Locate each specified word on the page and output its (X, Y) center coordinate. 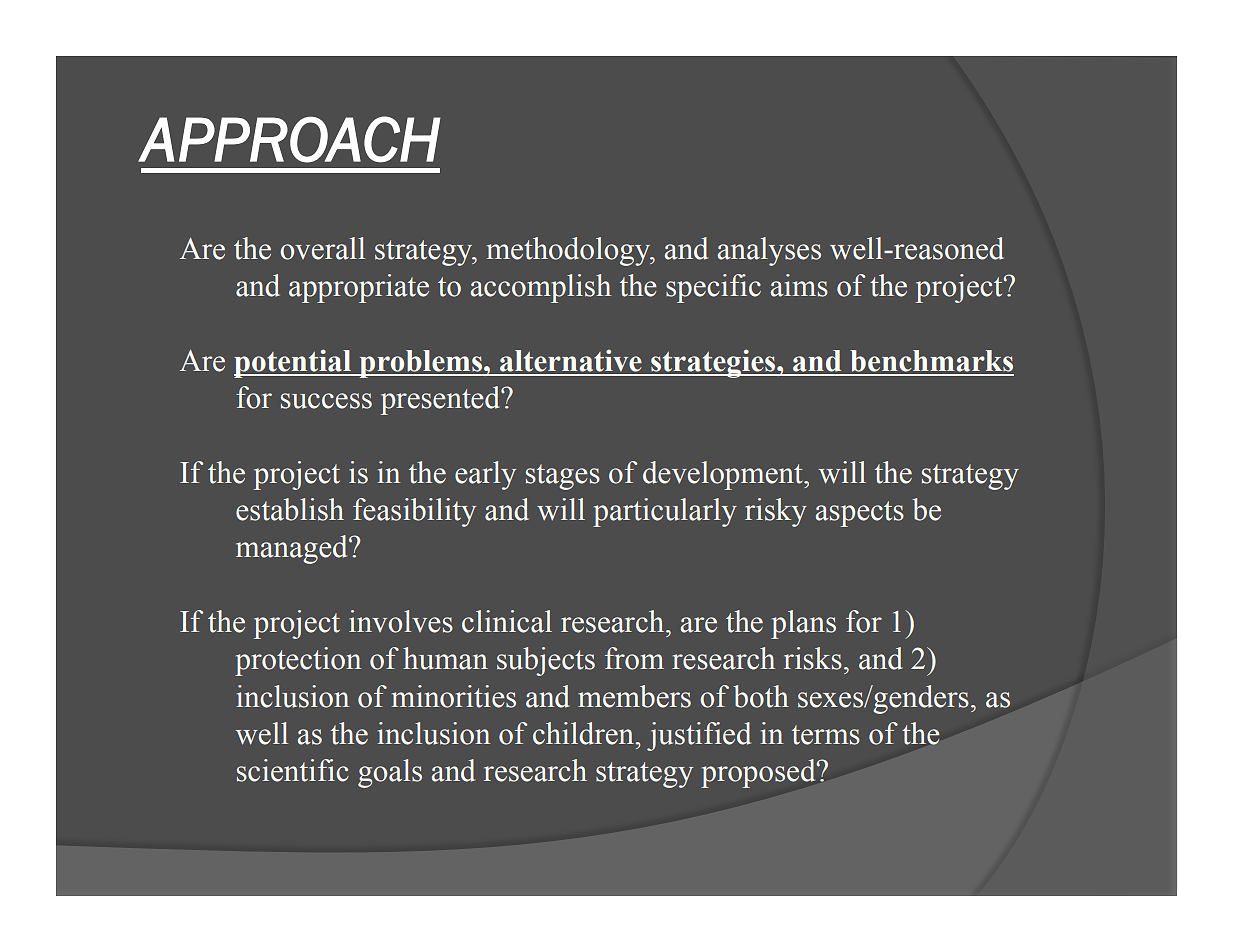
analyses (769, 251)
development (724, 475)
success (326, 401)
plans (803, 624)
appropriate (359, 288)
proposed (759, 773)
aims (799, 285)
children (584, 733)
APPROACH (289, 139)
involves (401, 621)
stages (563, 477)
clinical (507, 621)
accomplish (540, 288)
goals (390, 773)
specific (713, 288)
